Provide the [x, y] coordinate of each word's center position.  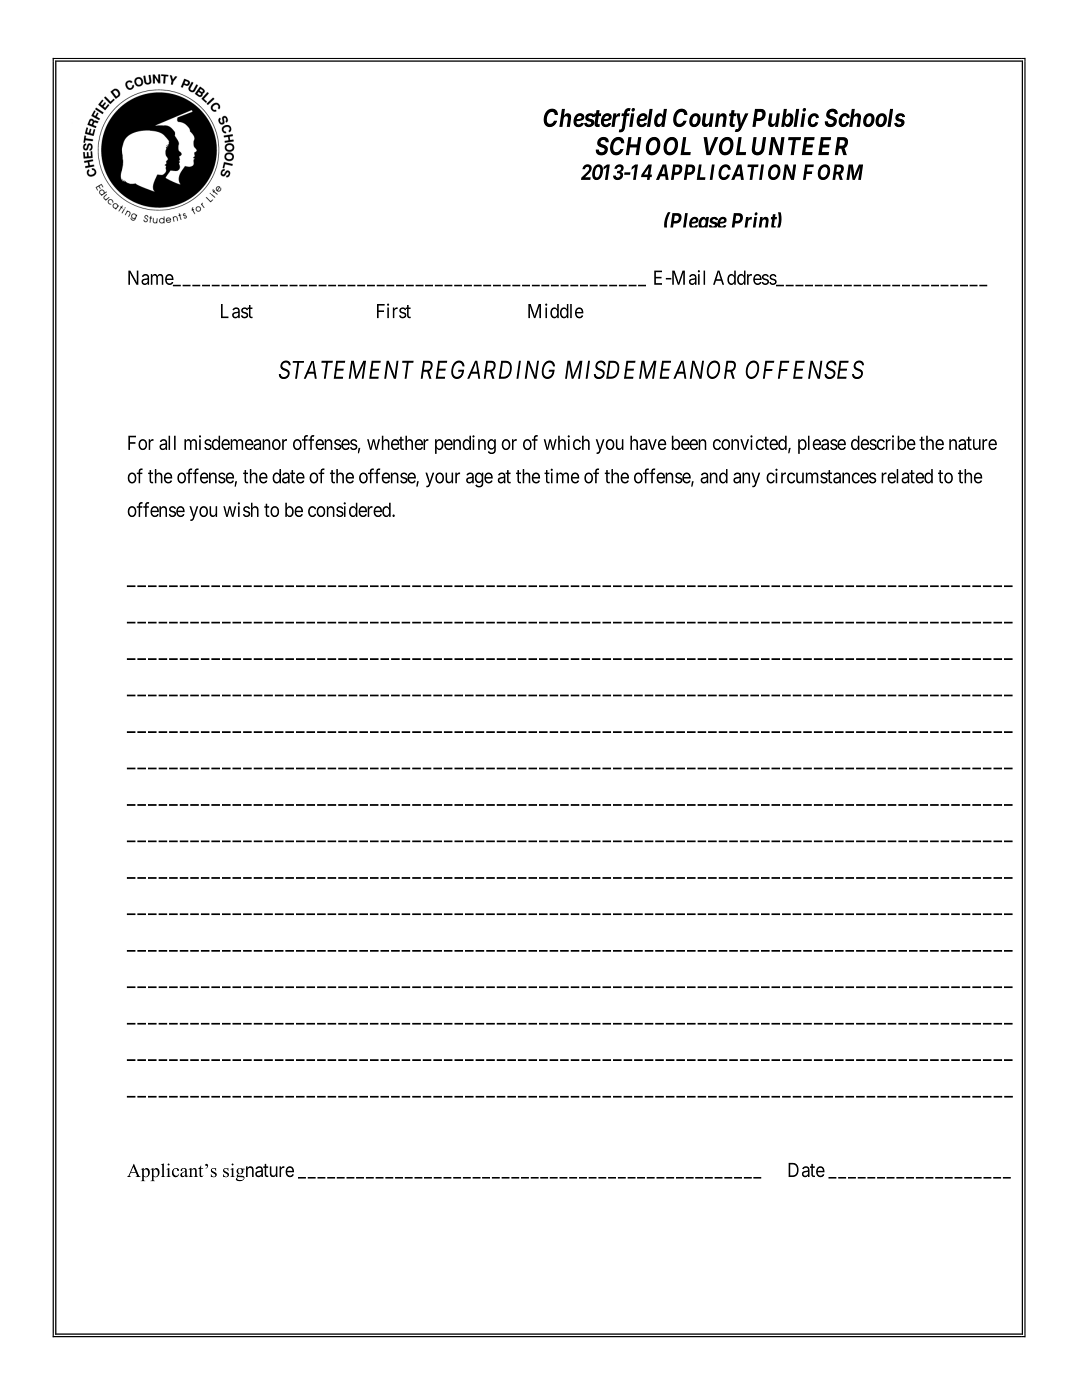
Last [237, 311]
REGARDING [488, 369]
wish [241, 509]
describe [883, 442]
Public [785, 117]
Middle [556, 311]
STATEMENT [346, 369]
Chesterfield [605, 120]
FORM [833, 172]
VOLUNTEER [775, 146]
